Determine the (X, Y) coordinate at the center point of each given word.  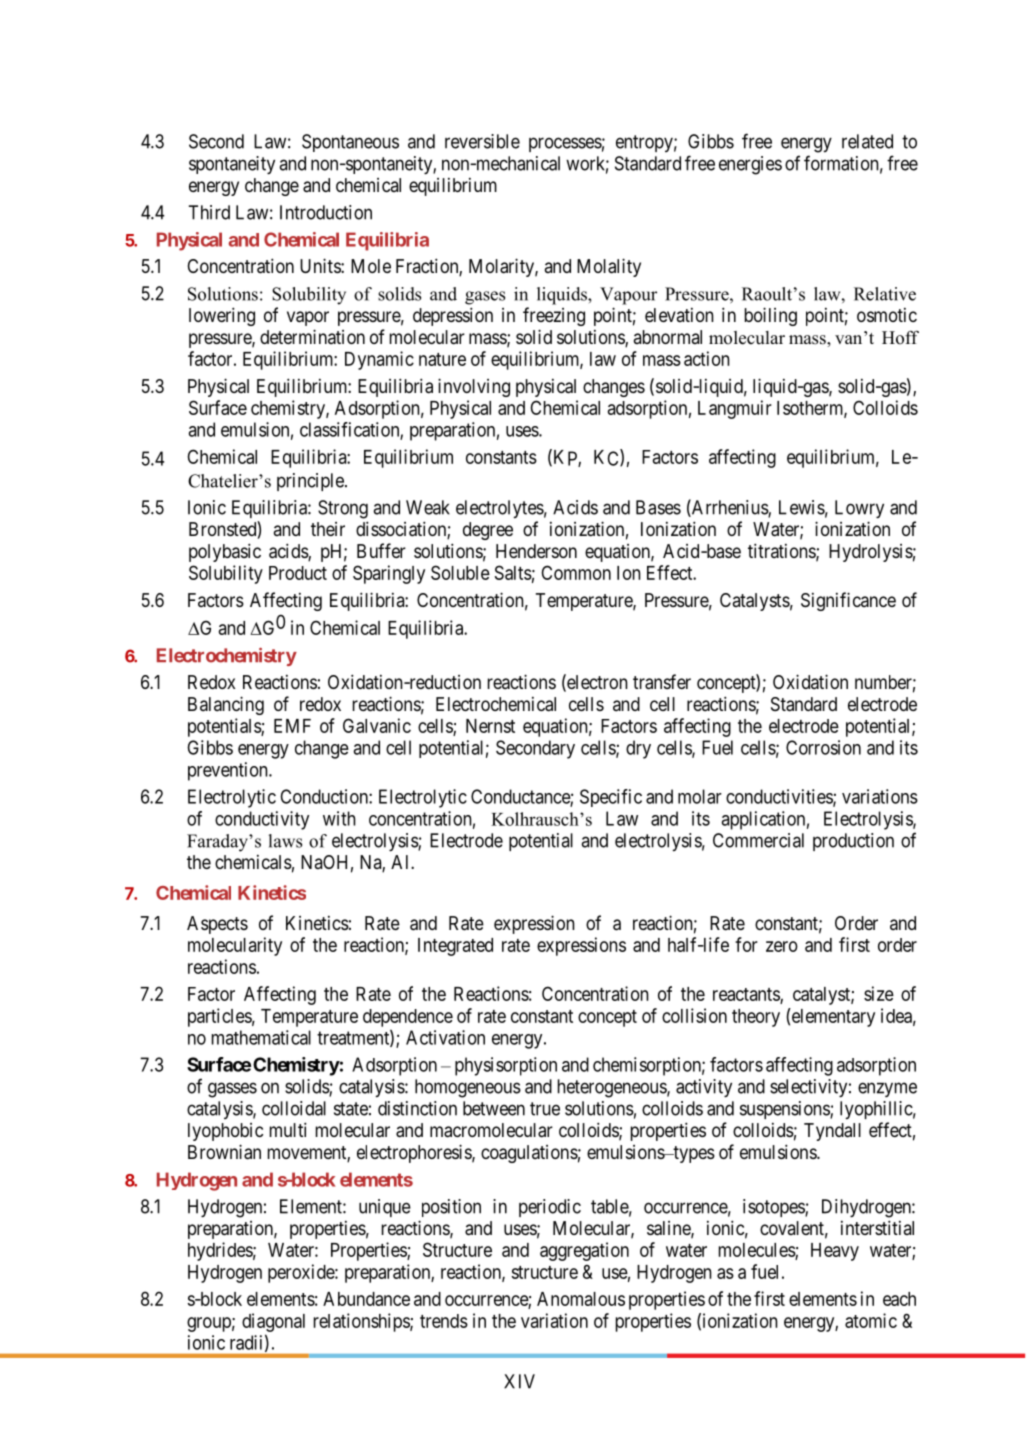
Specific (611, 798)
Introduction (326, 212)
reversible (482, 141)
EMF (292, 726)
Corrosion (823, 747)
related (867, 141)
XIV (519, 1381)
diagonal (273, 1322)
